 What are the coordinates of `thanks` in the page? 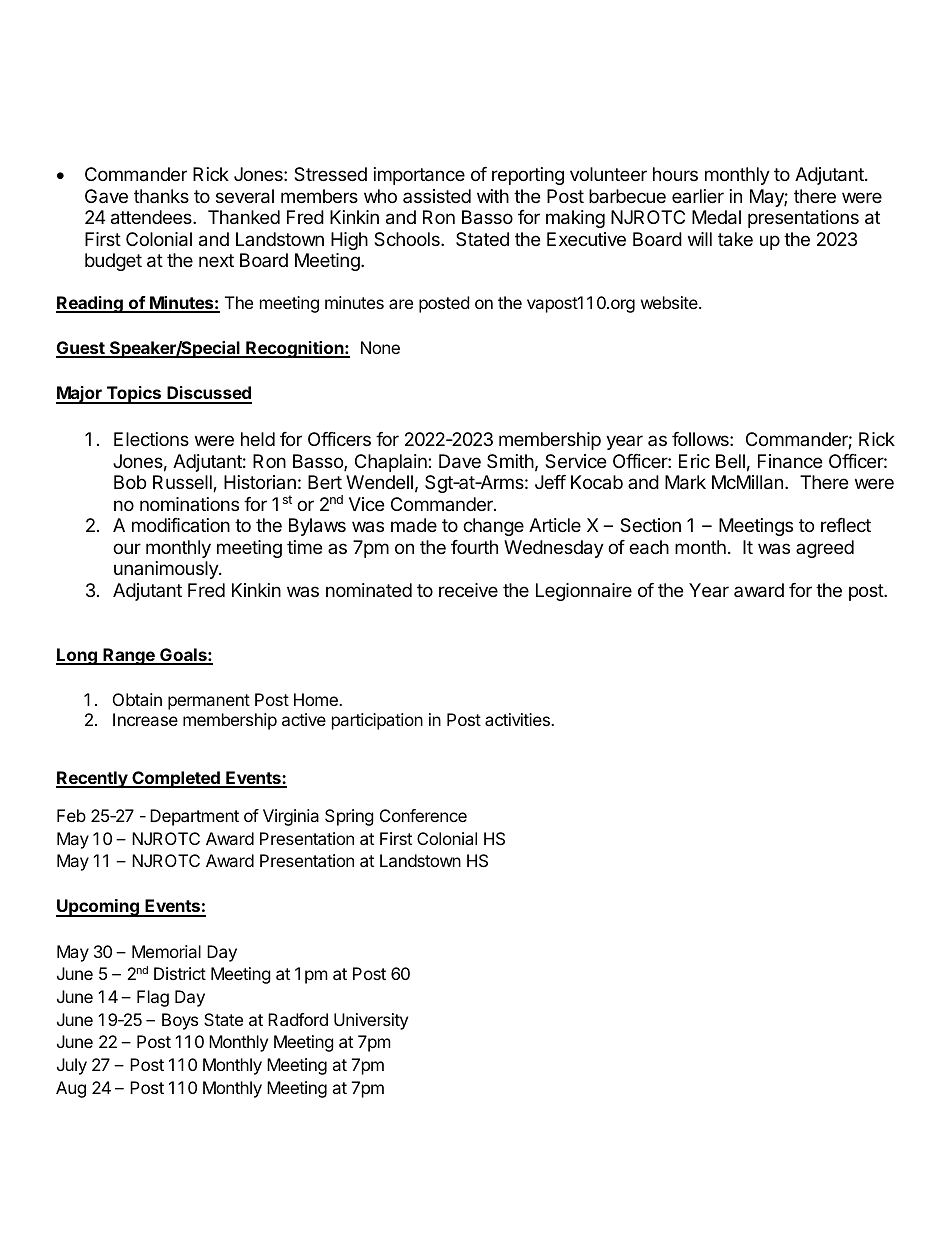 It's located at (161, 196).
